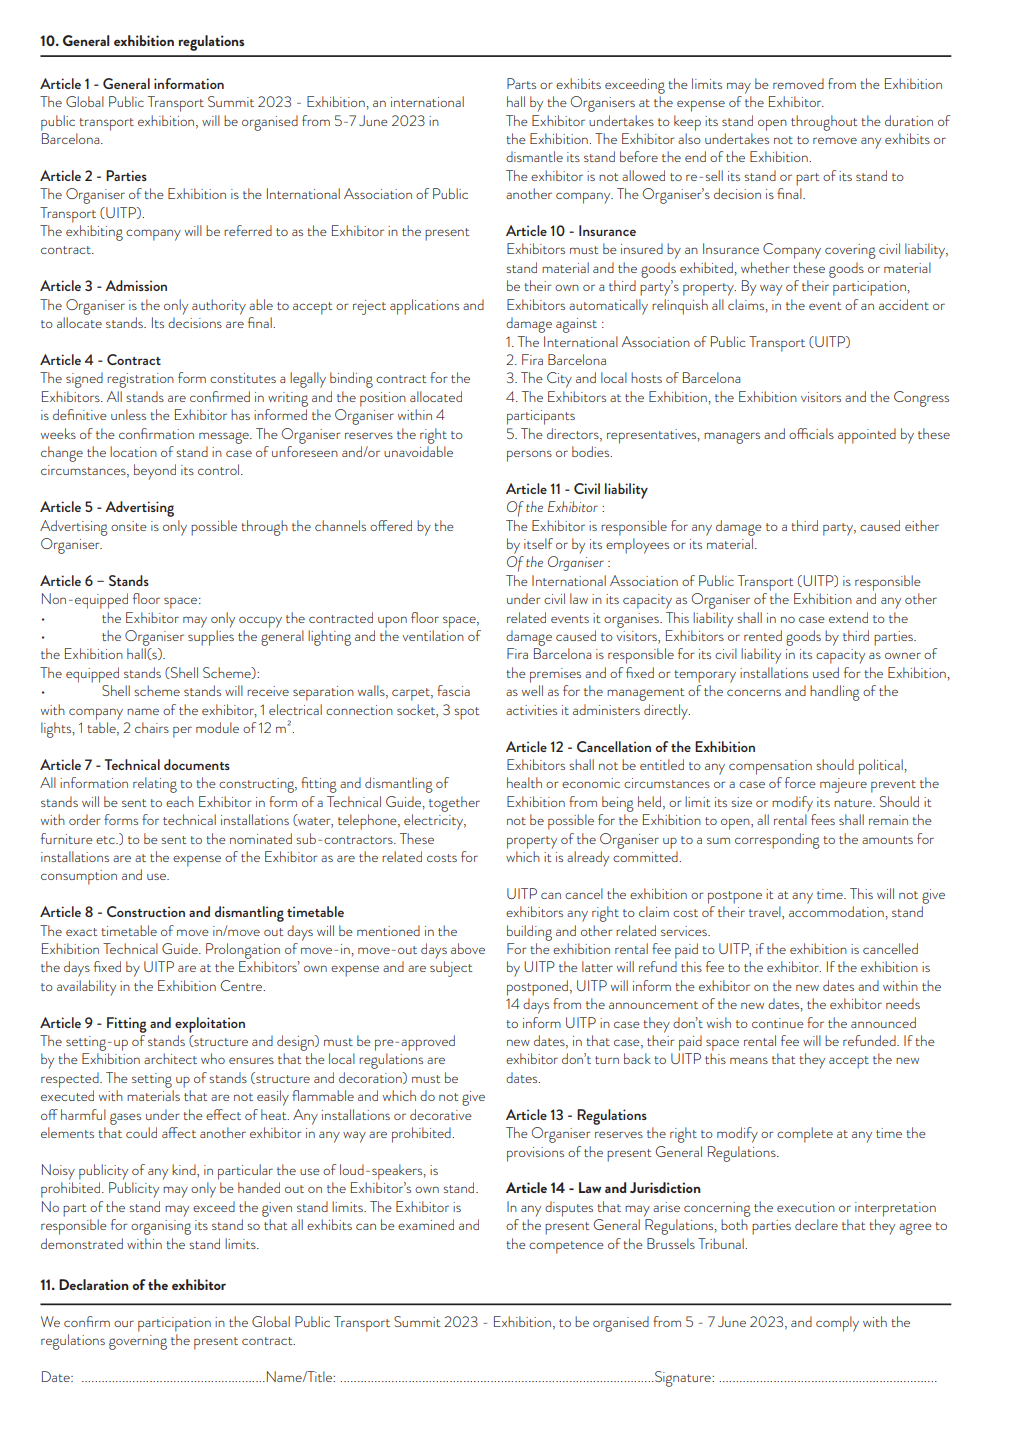  What do you see at coordinates (466, 713) in the page?
I see `spot` at bounding box center [466, 713].
